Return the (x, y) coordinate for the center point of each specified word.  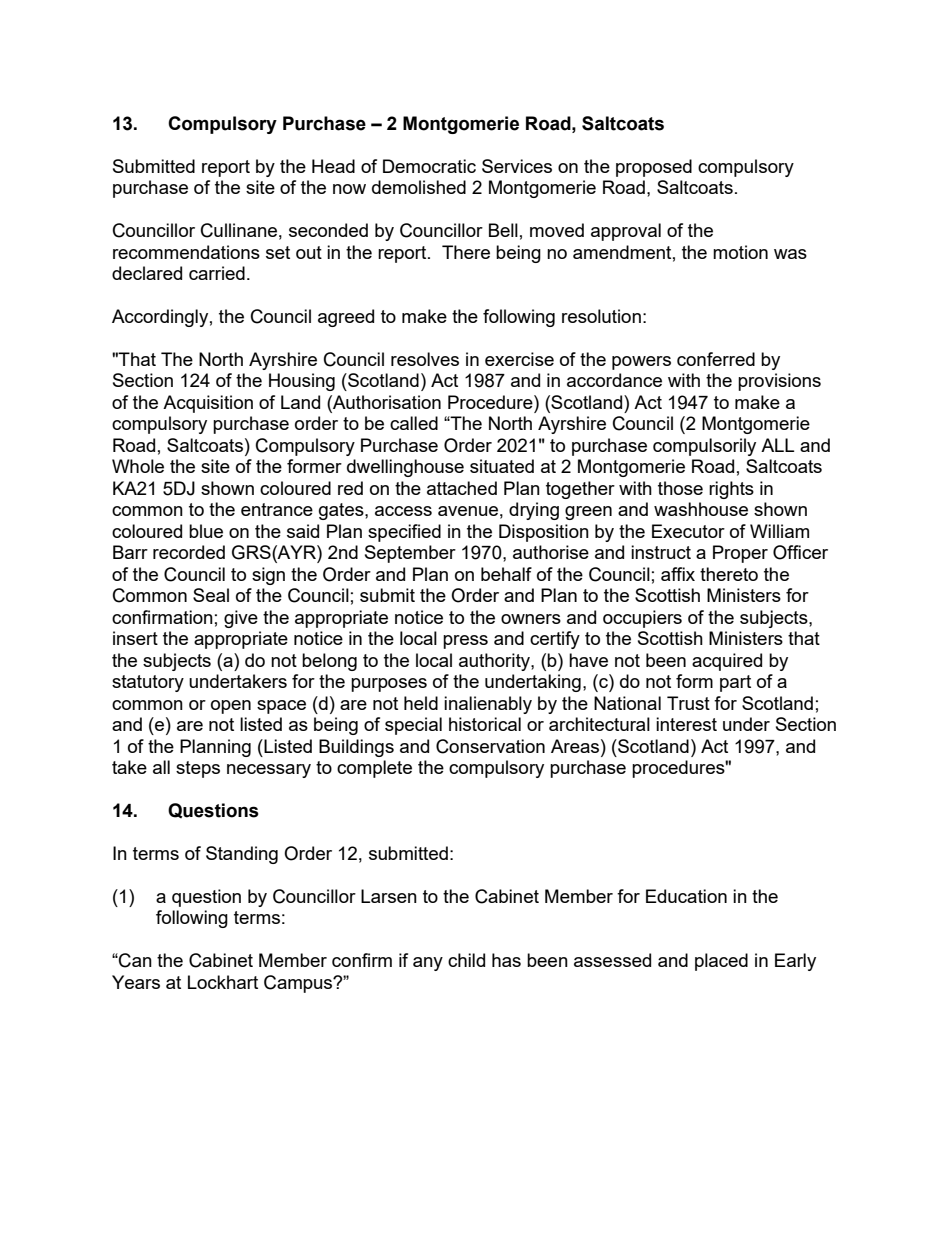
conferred (716, 359)
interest (686, 724)
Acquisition (208, 404)
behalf (506, 574)
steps (198, 769)
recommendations (186, 252)
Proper (740, 554)
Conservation (490, 746)
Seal (211, 595)
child (466, 960)
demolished (419, 187)
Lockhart (223, 982)
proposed (654, 168)
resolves (425, 359)
